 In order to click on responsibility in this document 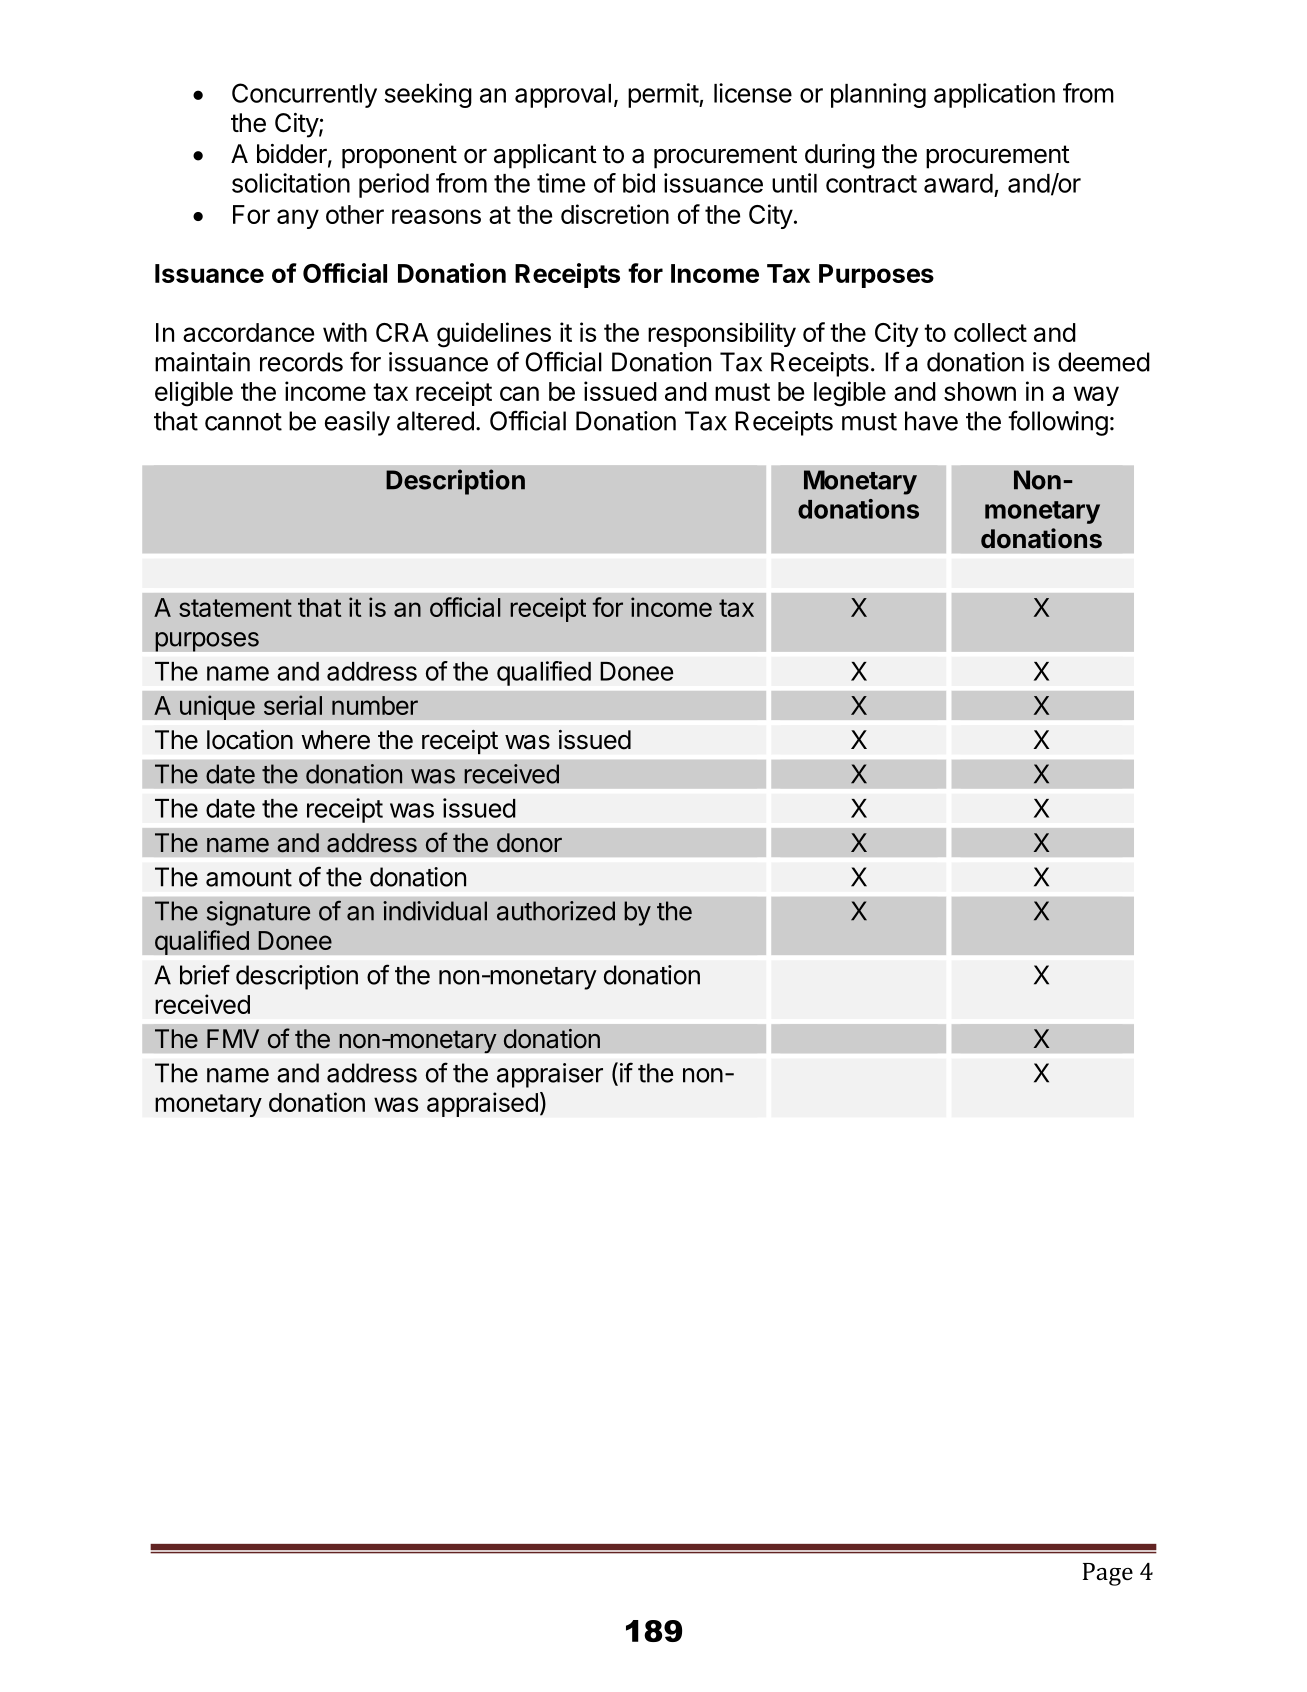, I will do `click(722, 334)`.
